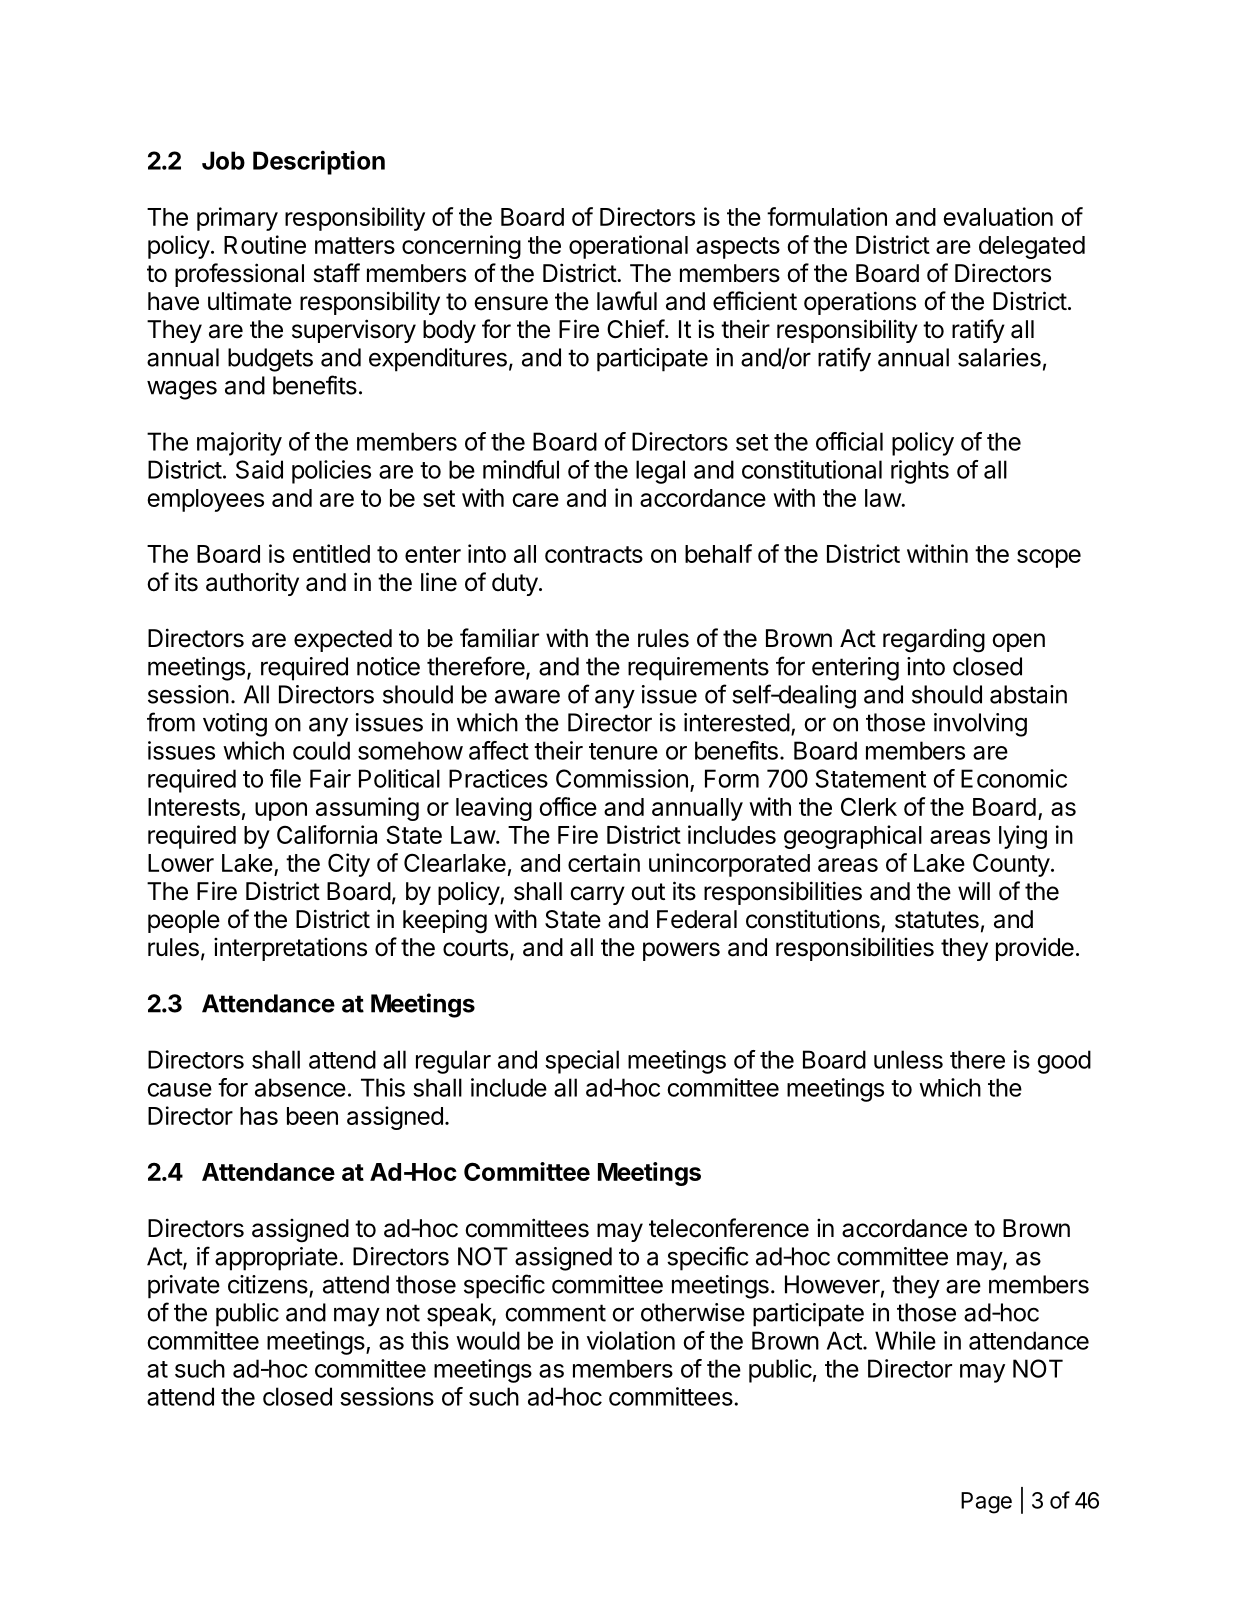  I want to click on operational, so click(628, 247).
